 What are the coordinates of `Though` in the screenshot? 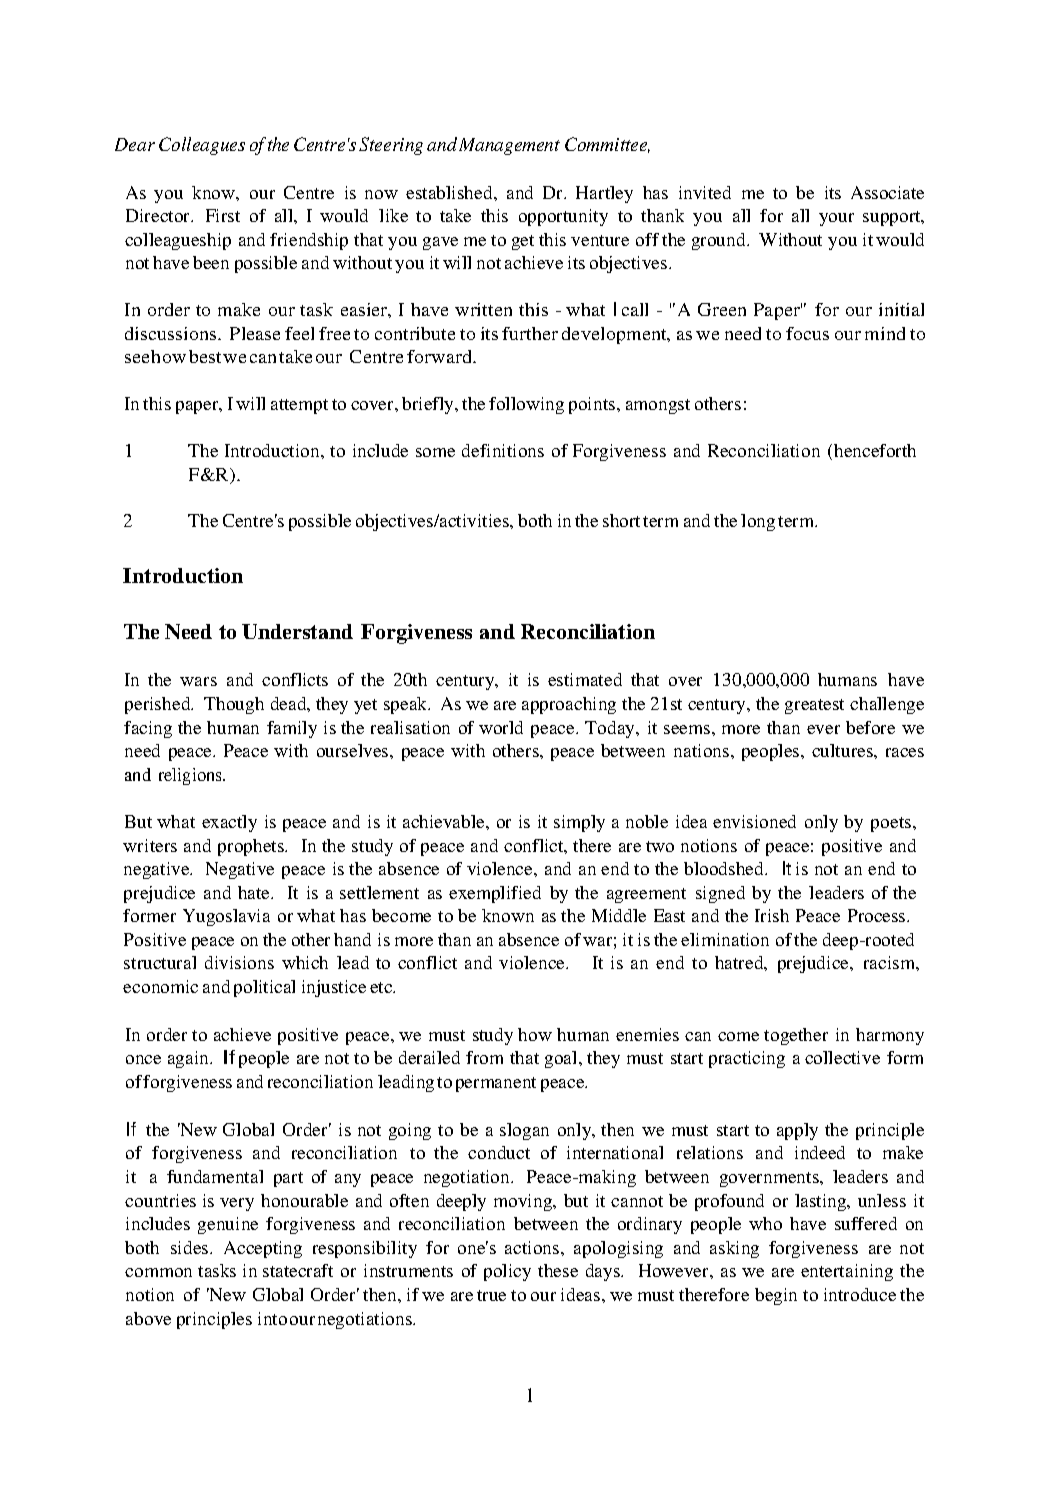 It's located at (234, 705).
